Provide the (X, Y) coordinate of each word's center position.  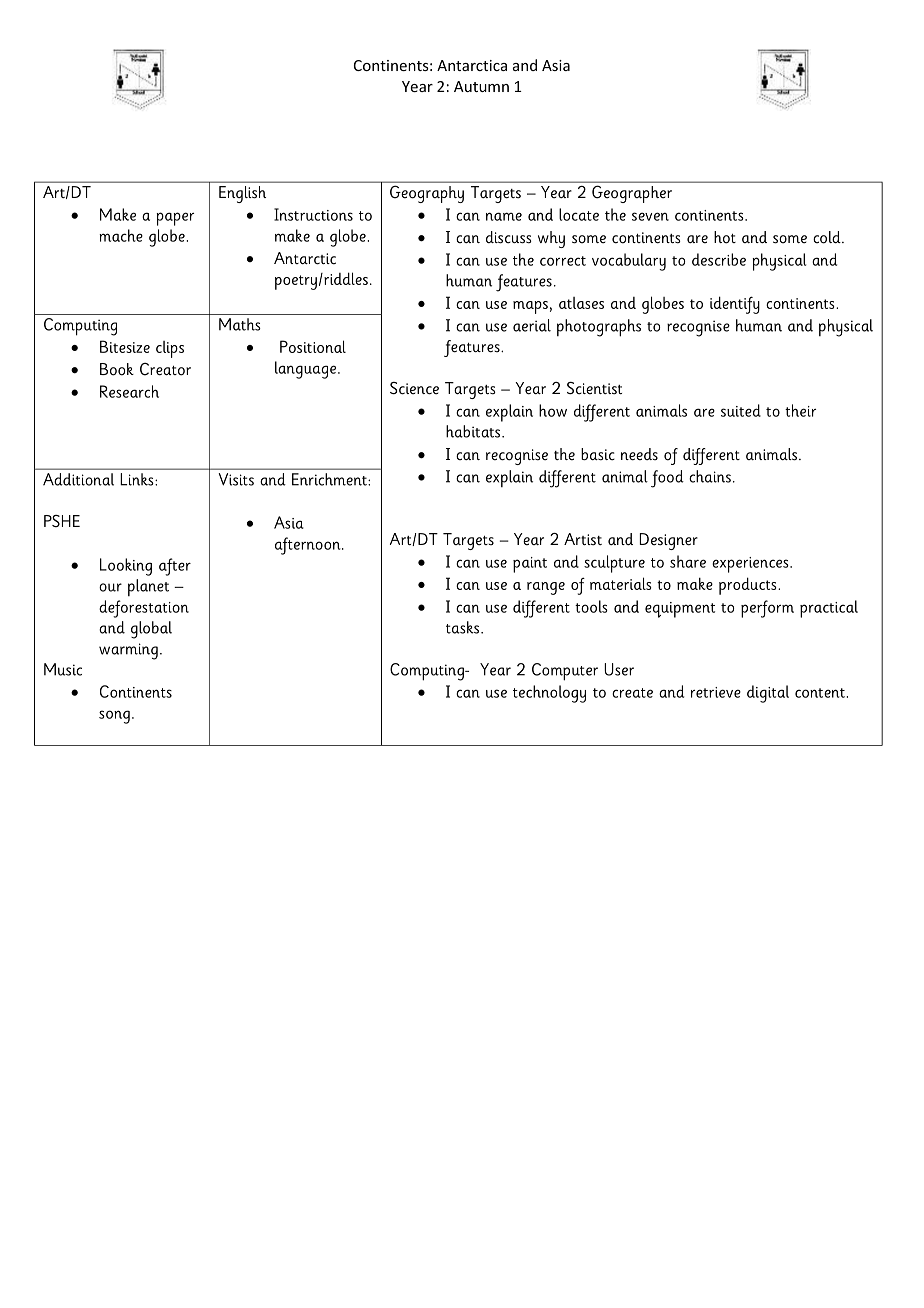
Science (414, 388)
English (242, 194)
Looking (126, 567)
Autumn (481, 86)
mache (121, 235)
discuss (509, 237)
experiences (751, 565)
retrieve (716, 692)
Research (129, 391)
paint (530, 565)
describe (719, 259)
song (114, 717)
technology (549, 694)
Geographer (632, 194)
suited (741, 410)
